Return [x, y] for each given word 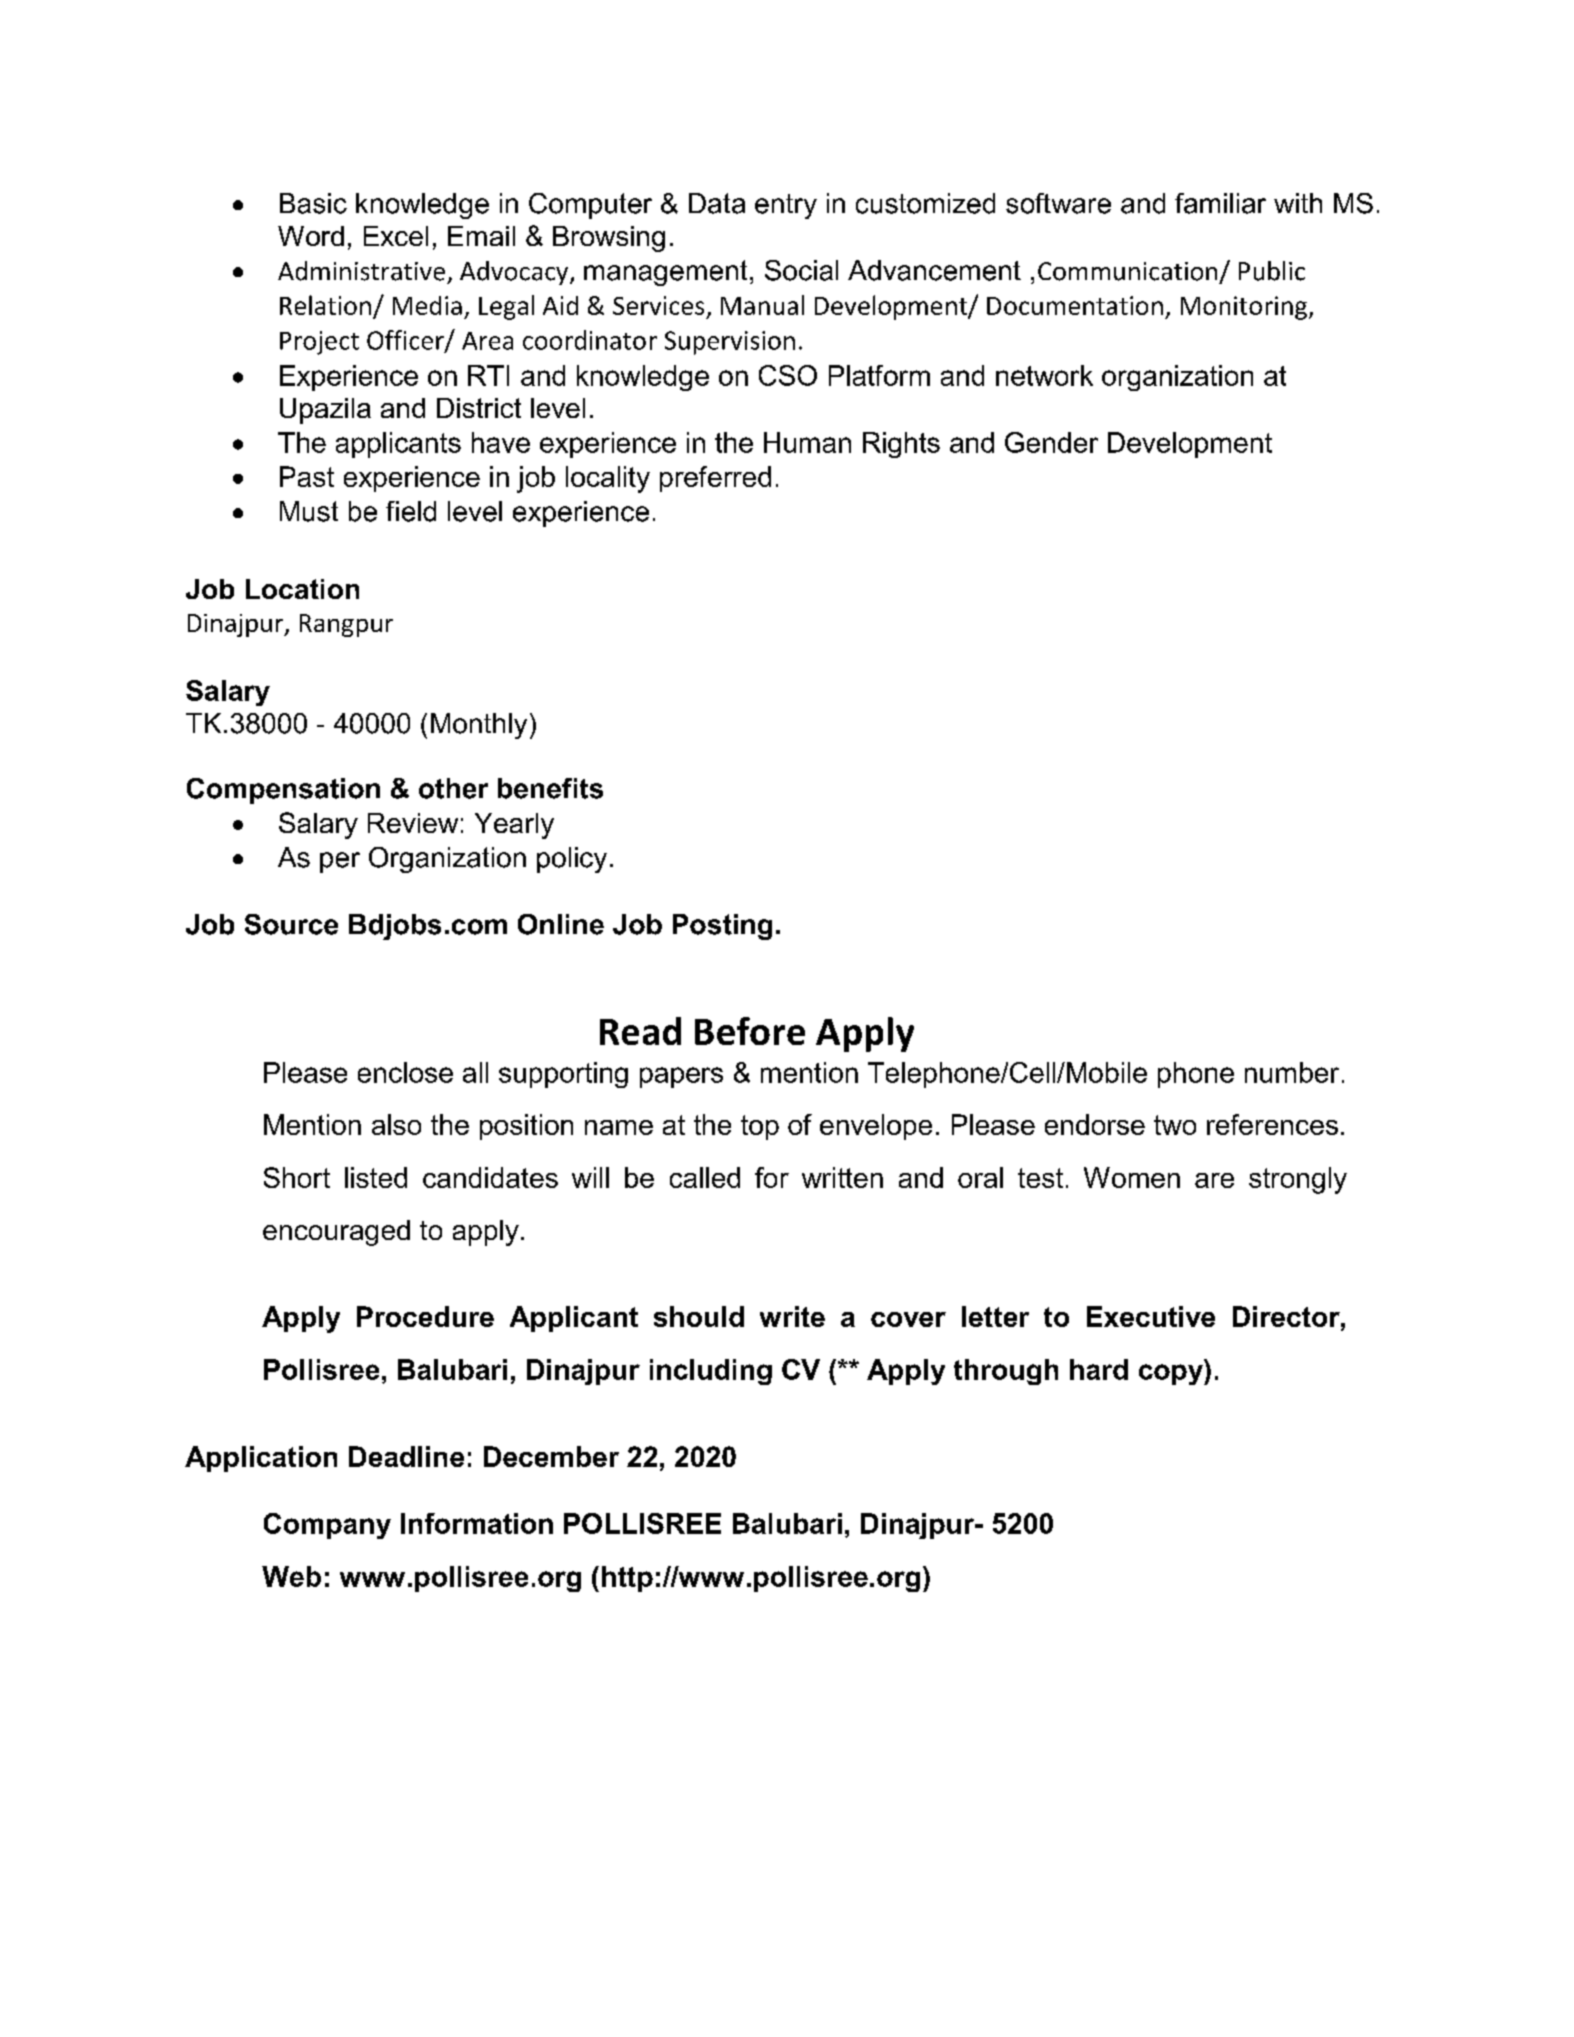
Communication [1127, 271]
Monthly [479, 726]
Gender [1051, 442]
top [760, 1127]
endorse [1095, 1124]
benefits [550, 788]
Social [801, 270]
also [396, 1124]
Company [327, 1526]
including [711, 1372]
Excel [396, 236]
